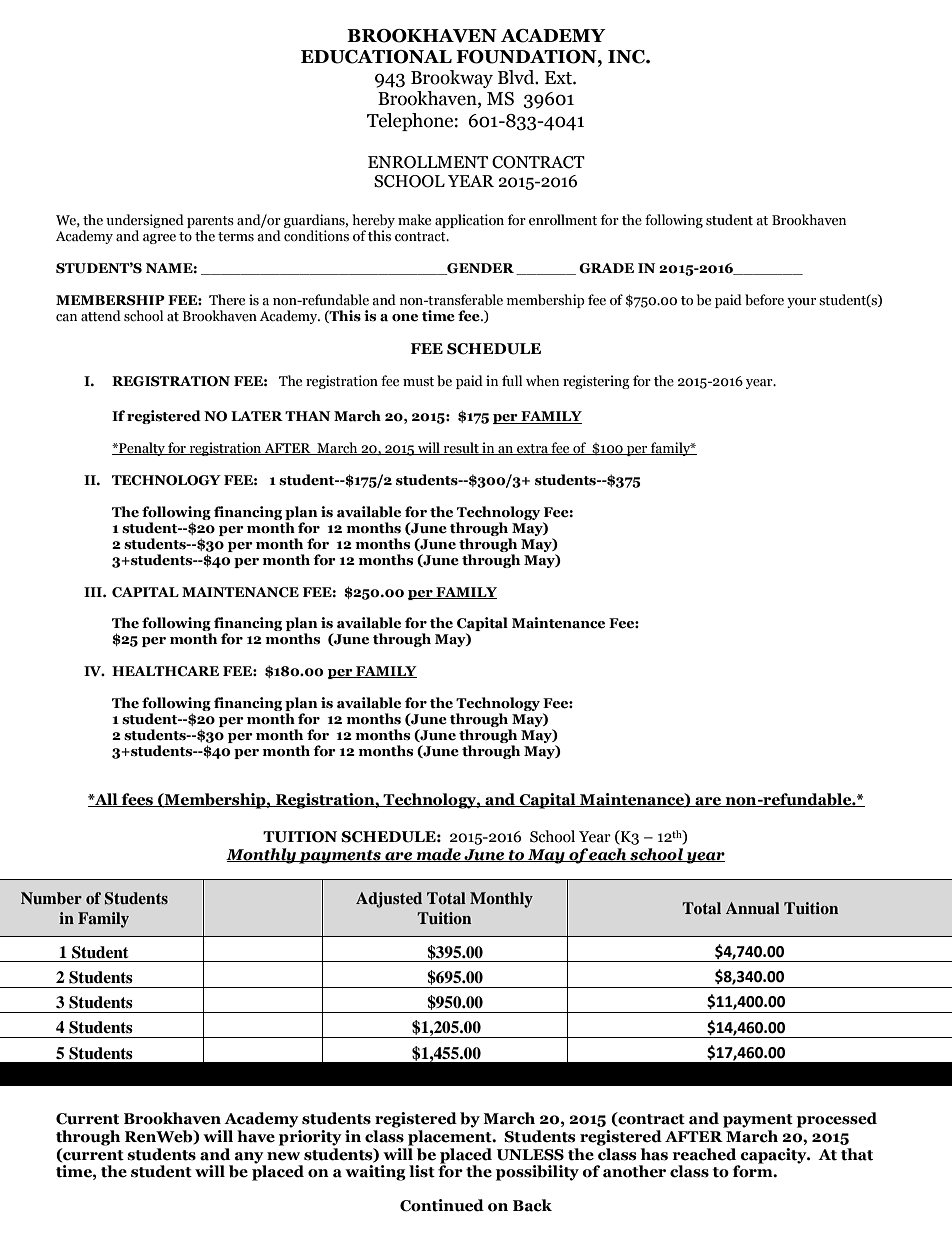 Image resolution: width=952 pixels, height=1233 pixels. Describe the element at coordinates (461, 448) in the image. I see `result` at that location.
